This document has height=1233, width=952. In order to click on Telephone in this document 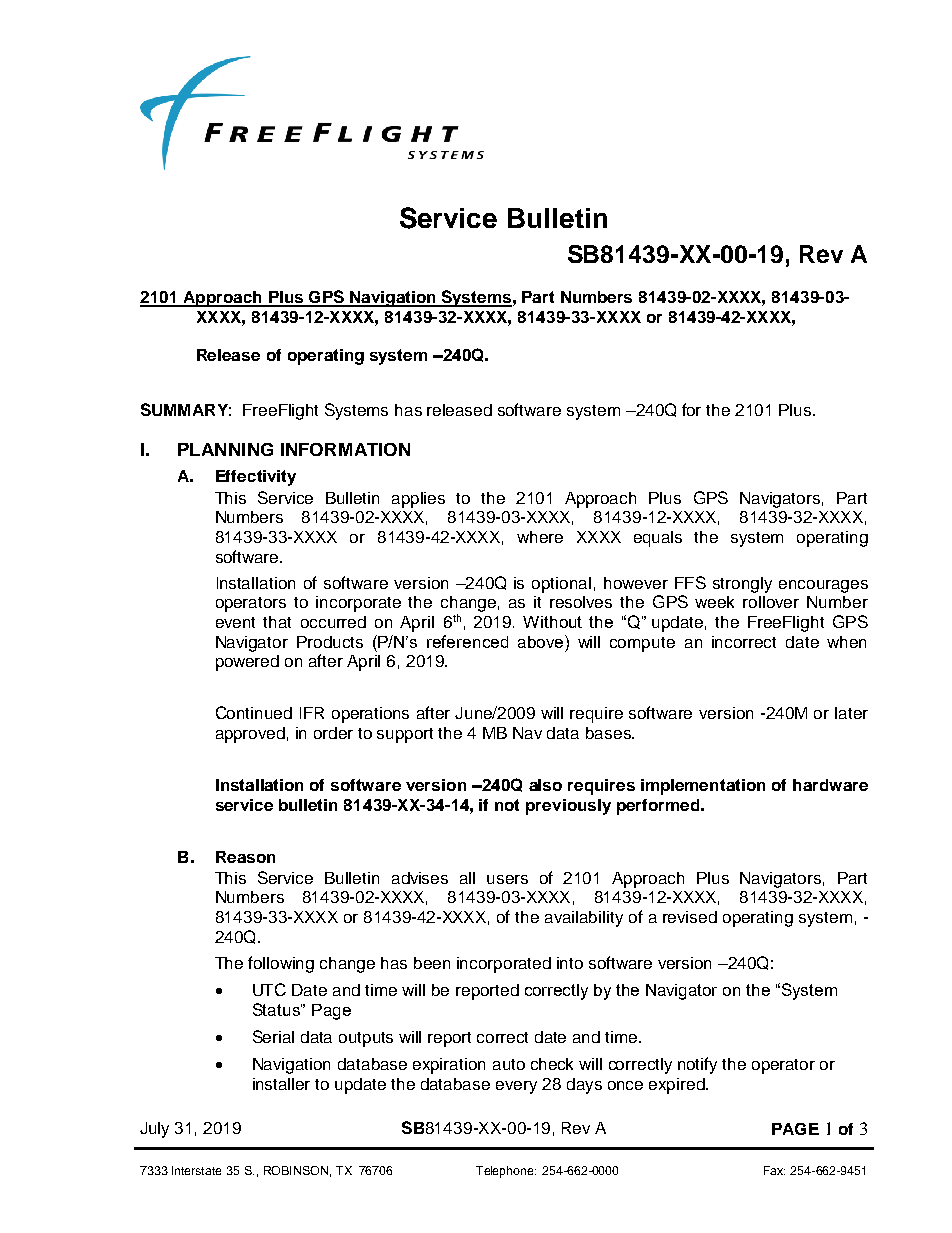, I will do `click(506, 1172)`.
